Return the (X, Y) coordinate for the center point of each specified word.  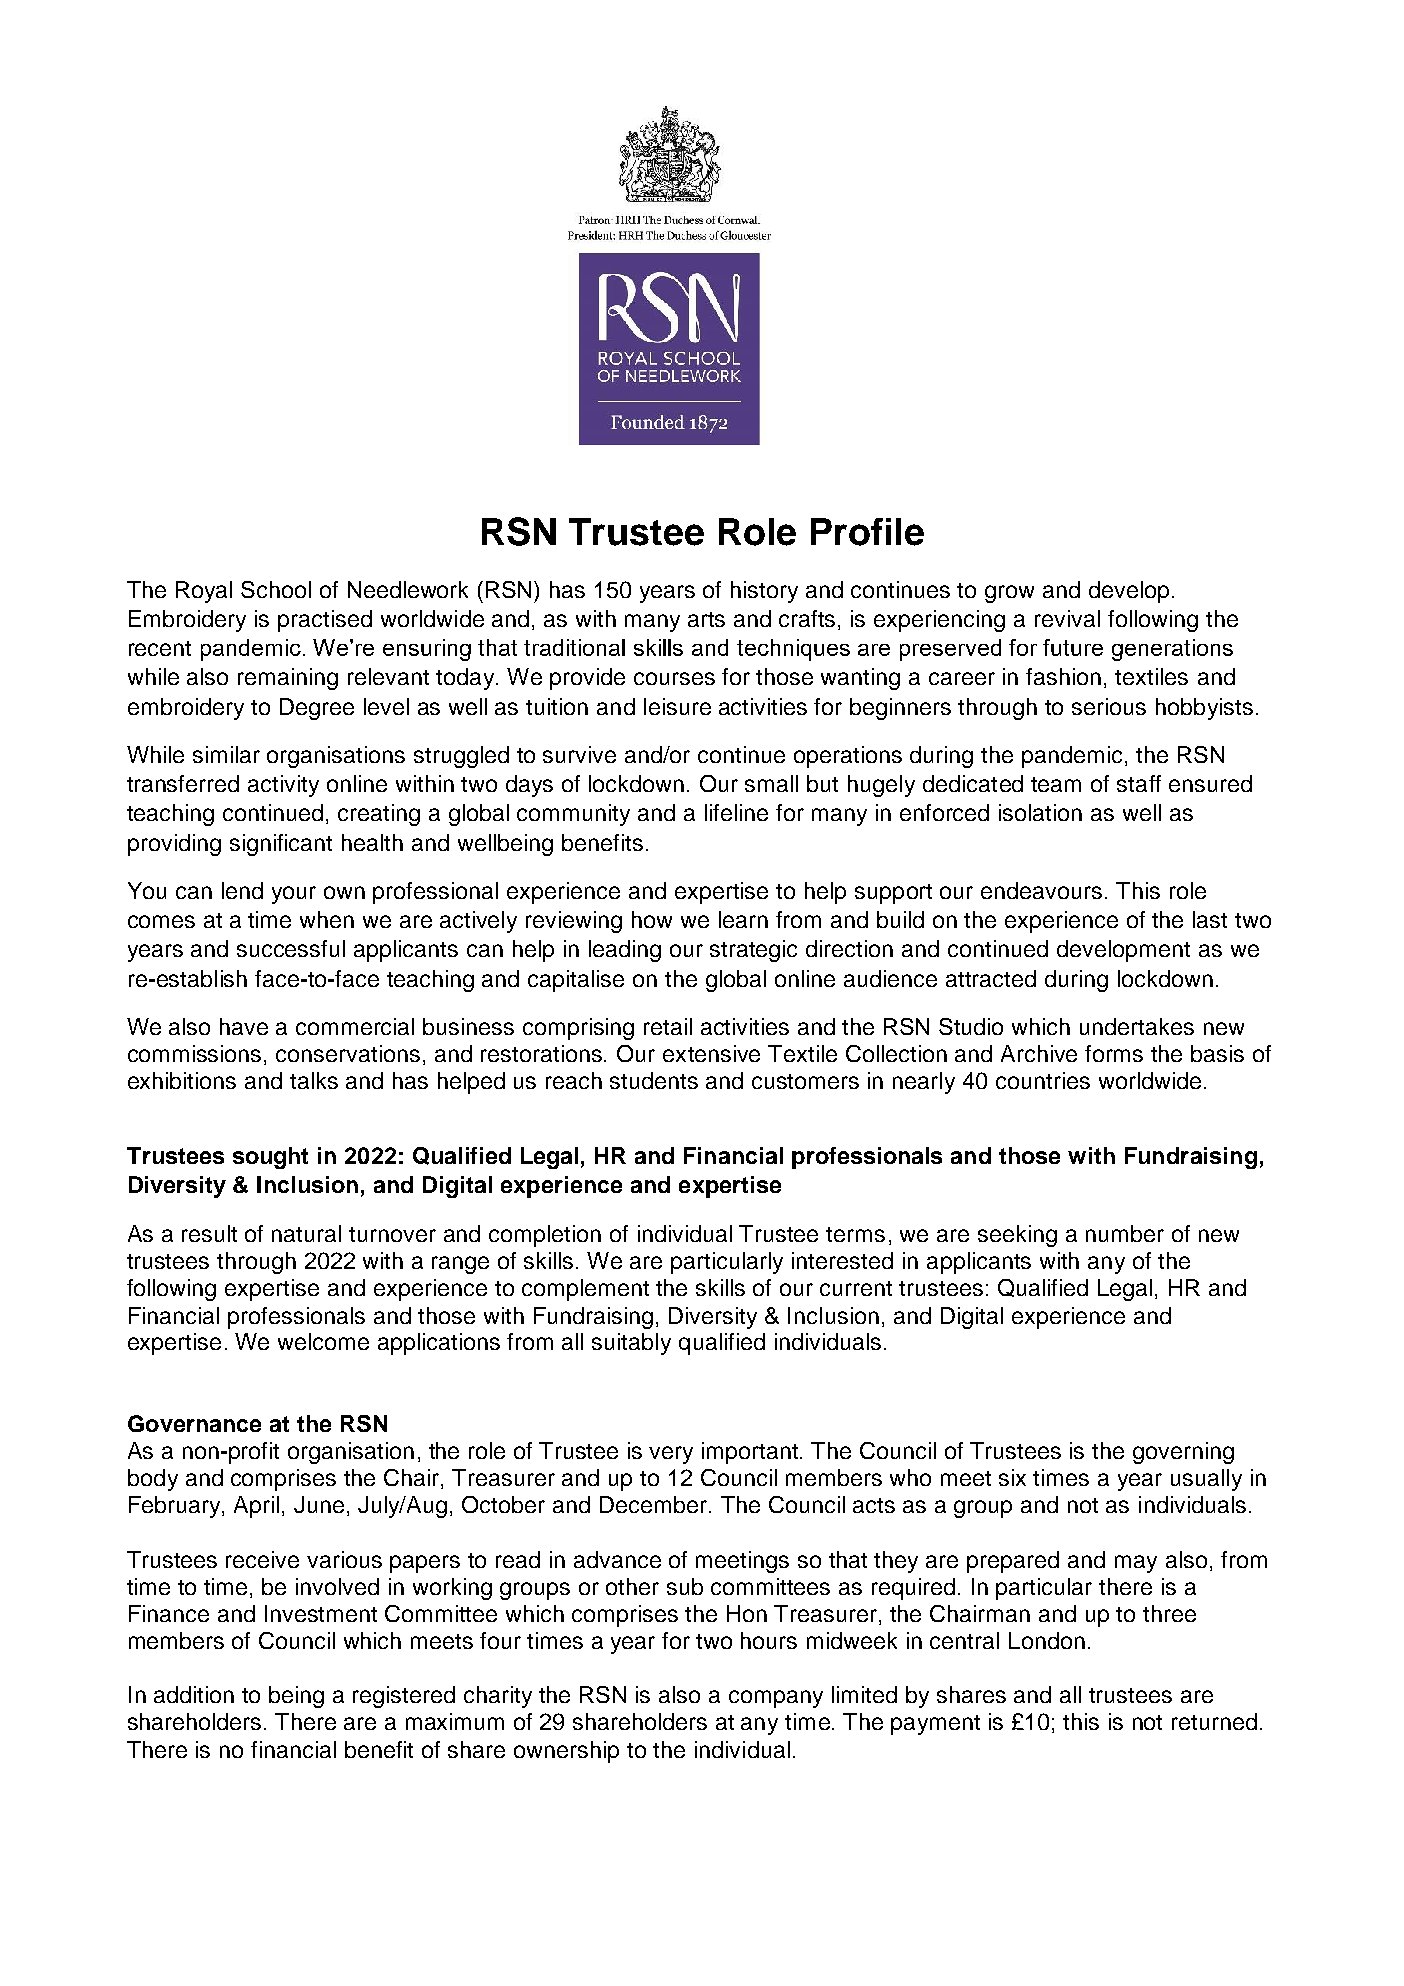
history (764, 592)
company (776, 1699)
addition (194, 1694)
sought (270, 1158)
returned (1214, 1721)
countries (1043, 1080)
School (276, 589)
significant (281, 845)
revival (1067, 618)
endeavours (1041, 890)
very (671, 1455)
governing (1183, 1453)
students (654, 1080)
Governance (194, 1423)
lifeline (736, 812)
